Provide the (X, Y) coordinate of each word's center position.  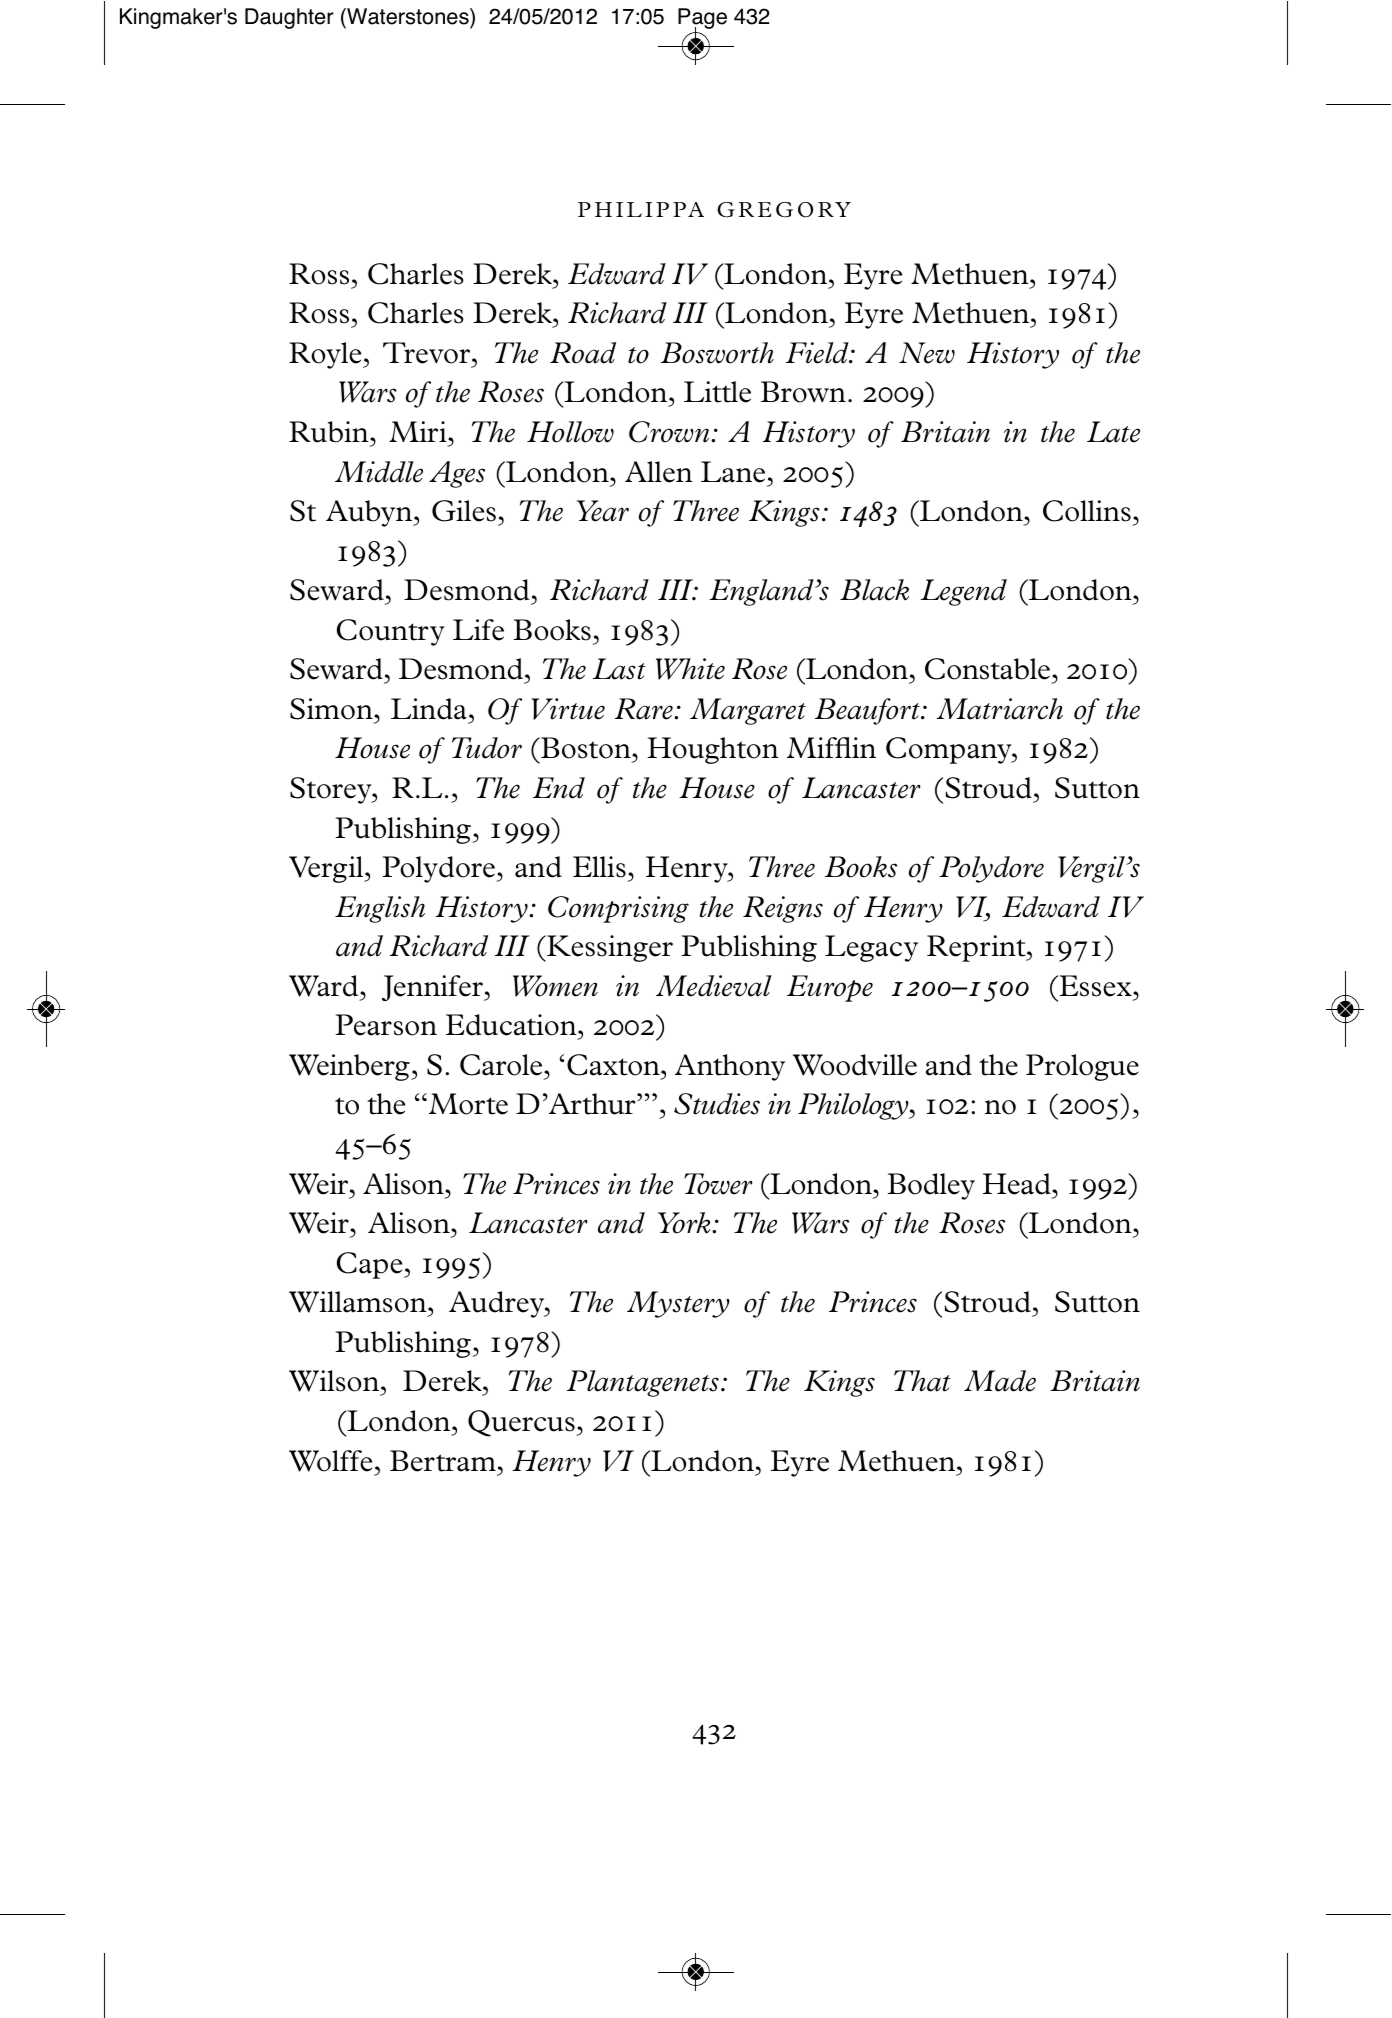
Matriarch (1000, 709)
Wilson (335, 1382)
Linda (429, 709)
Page (702, 20)
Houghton (713, 750)
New (927, 353)
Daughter (289, 18)
